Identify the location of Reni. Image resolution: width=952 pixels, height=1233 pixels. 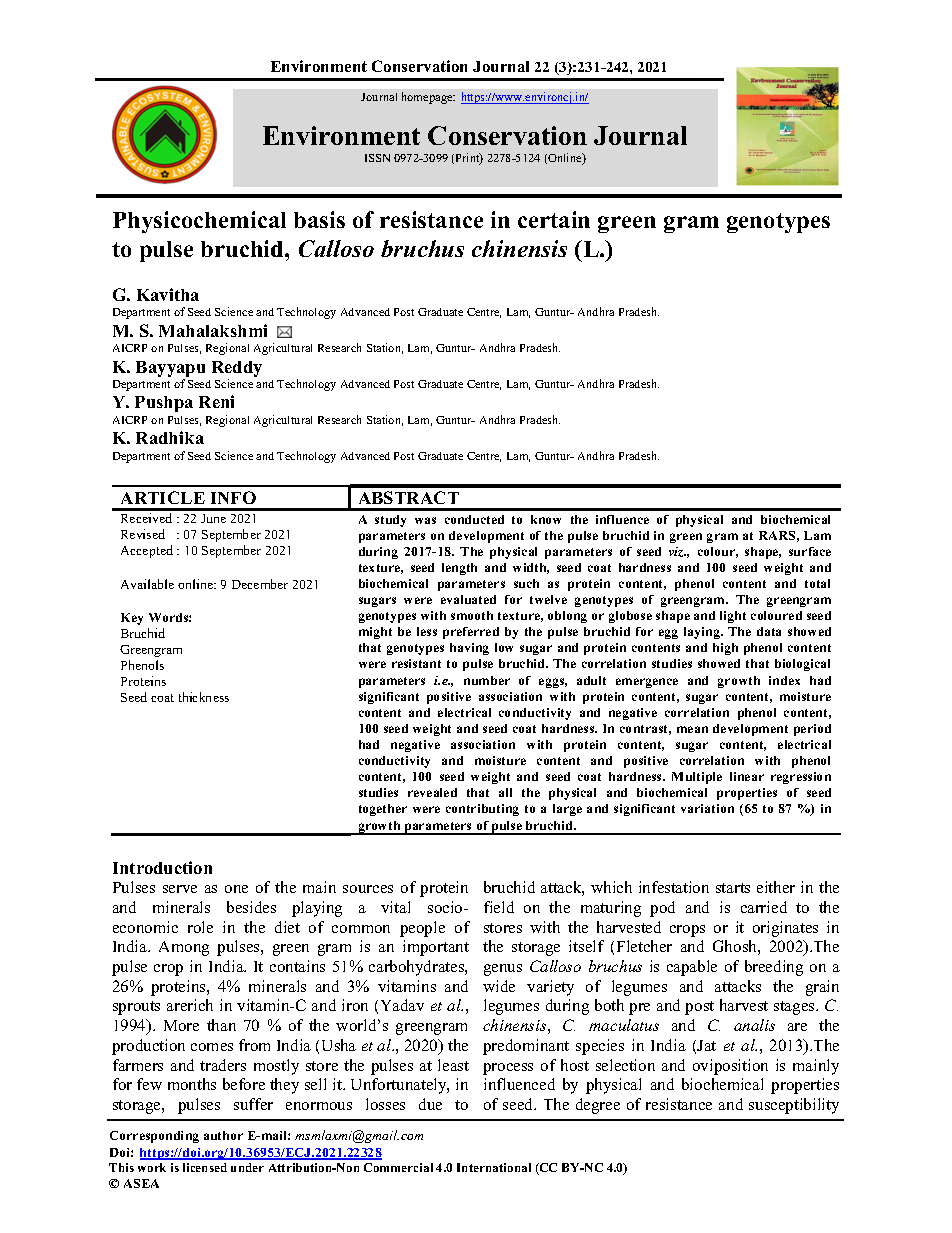
(216, 401).
